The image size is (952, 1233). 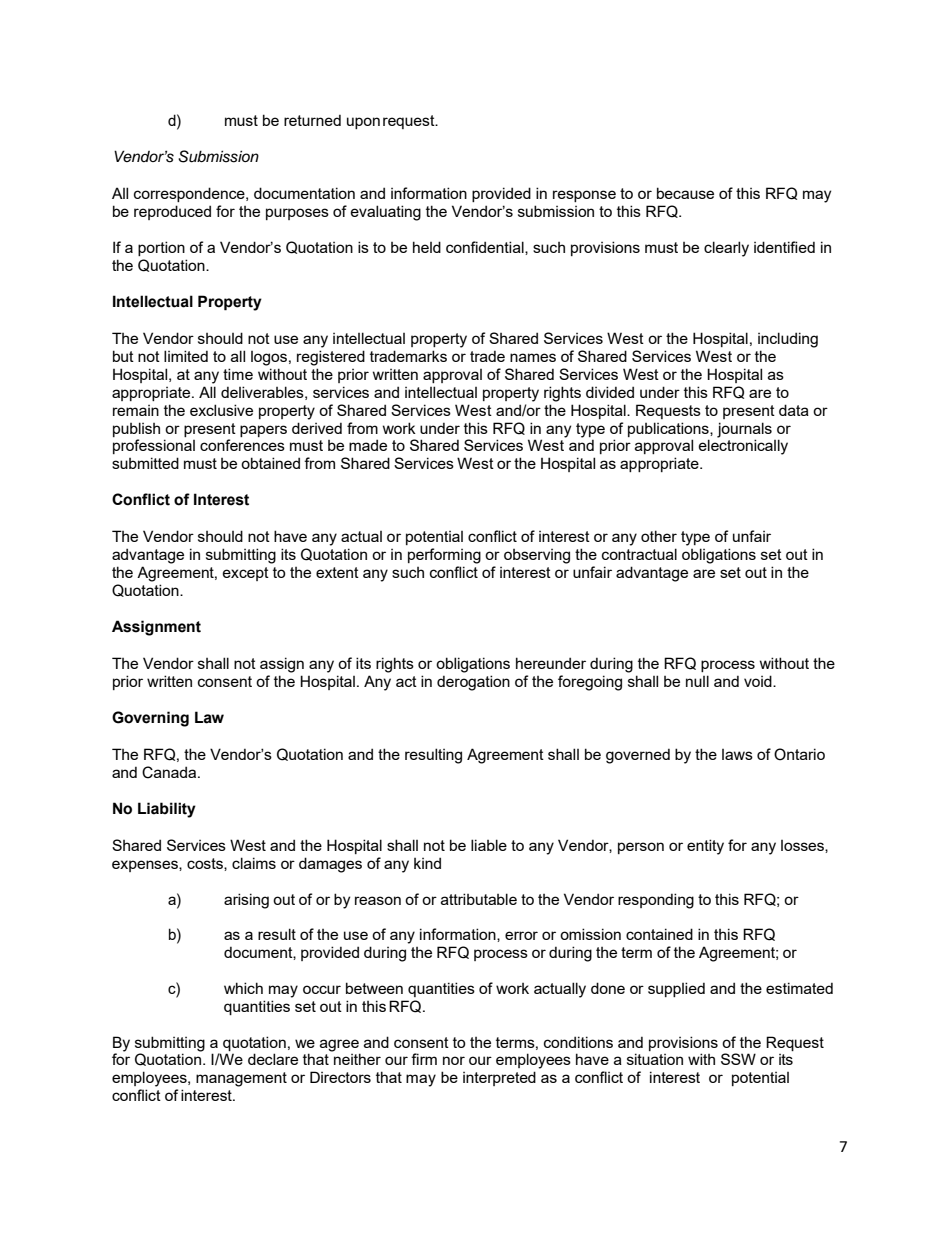 What do you see at coordinates (368, 445) in the page?
I see `made` at bounding box center [368, 445].
